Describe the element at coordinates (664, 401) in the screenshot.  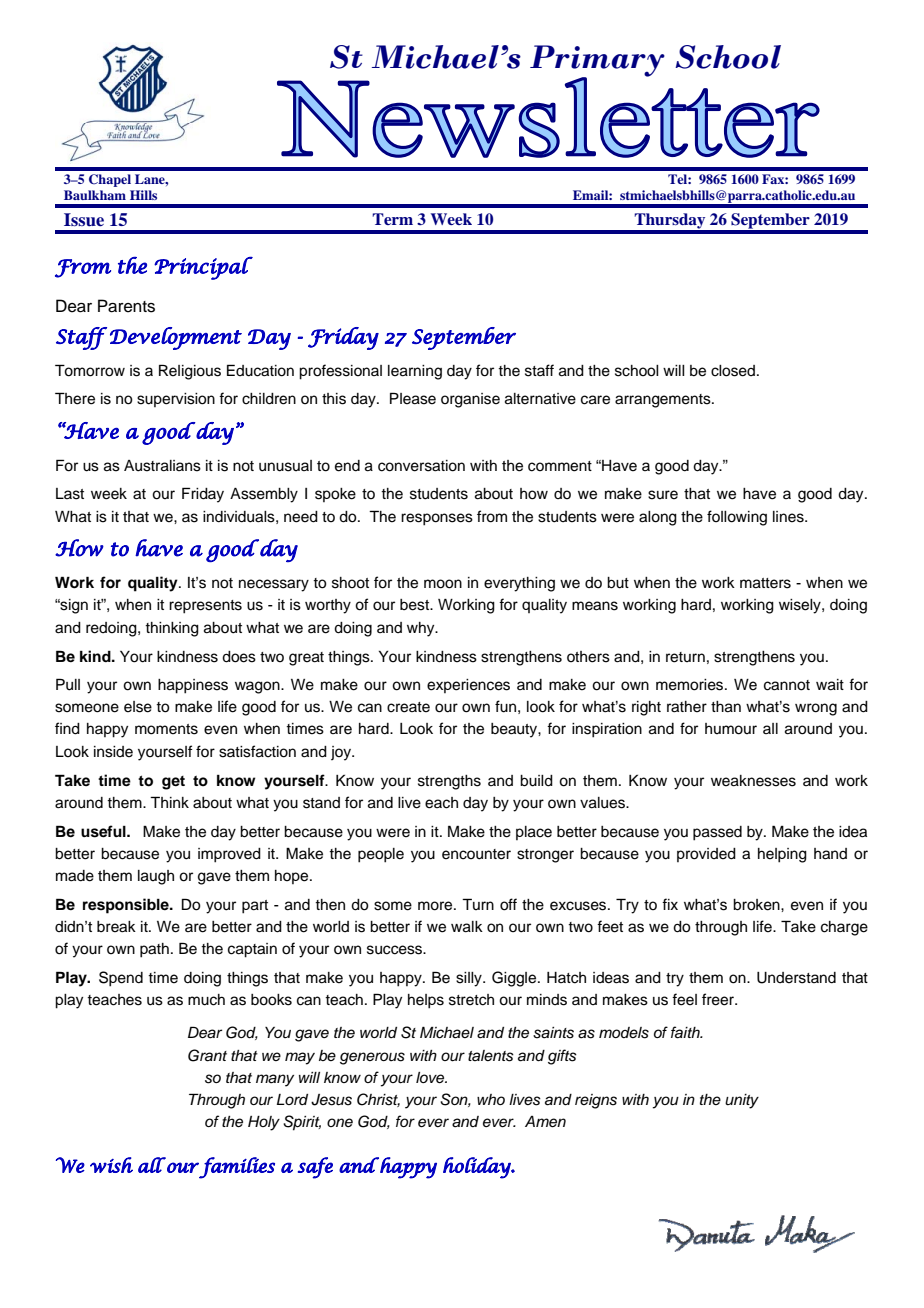
I see `arrangements` at that location.
